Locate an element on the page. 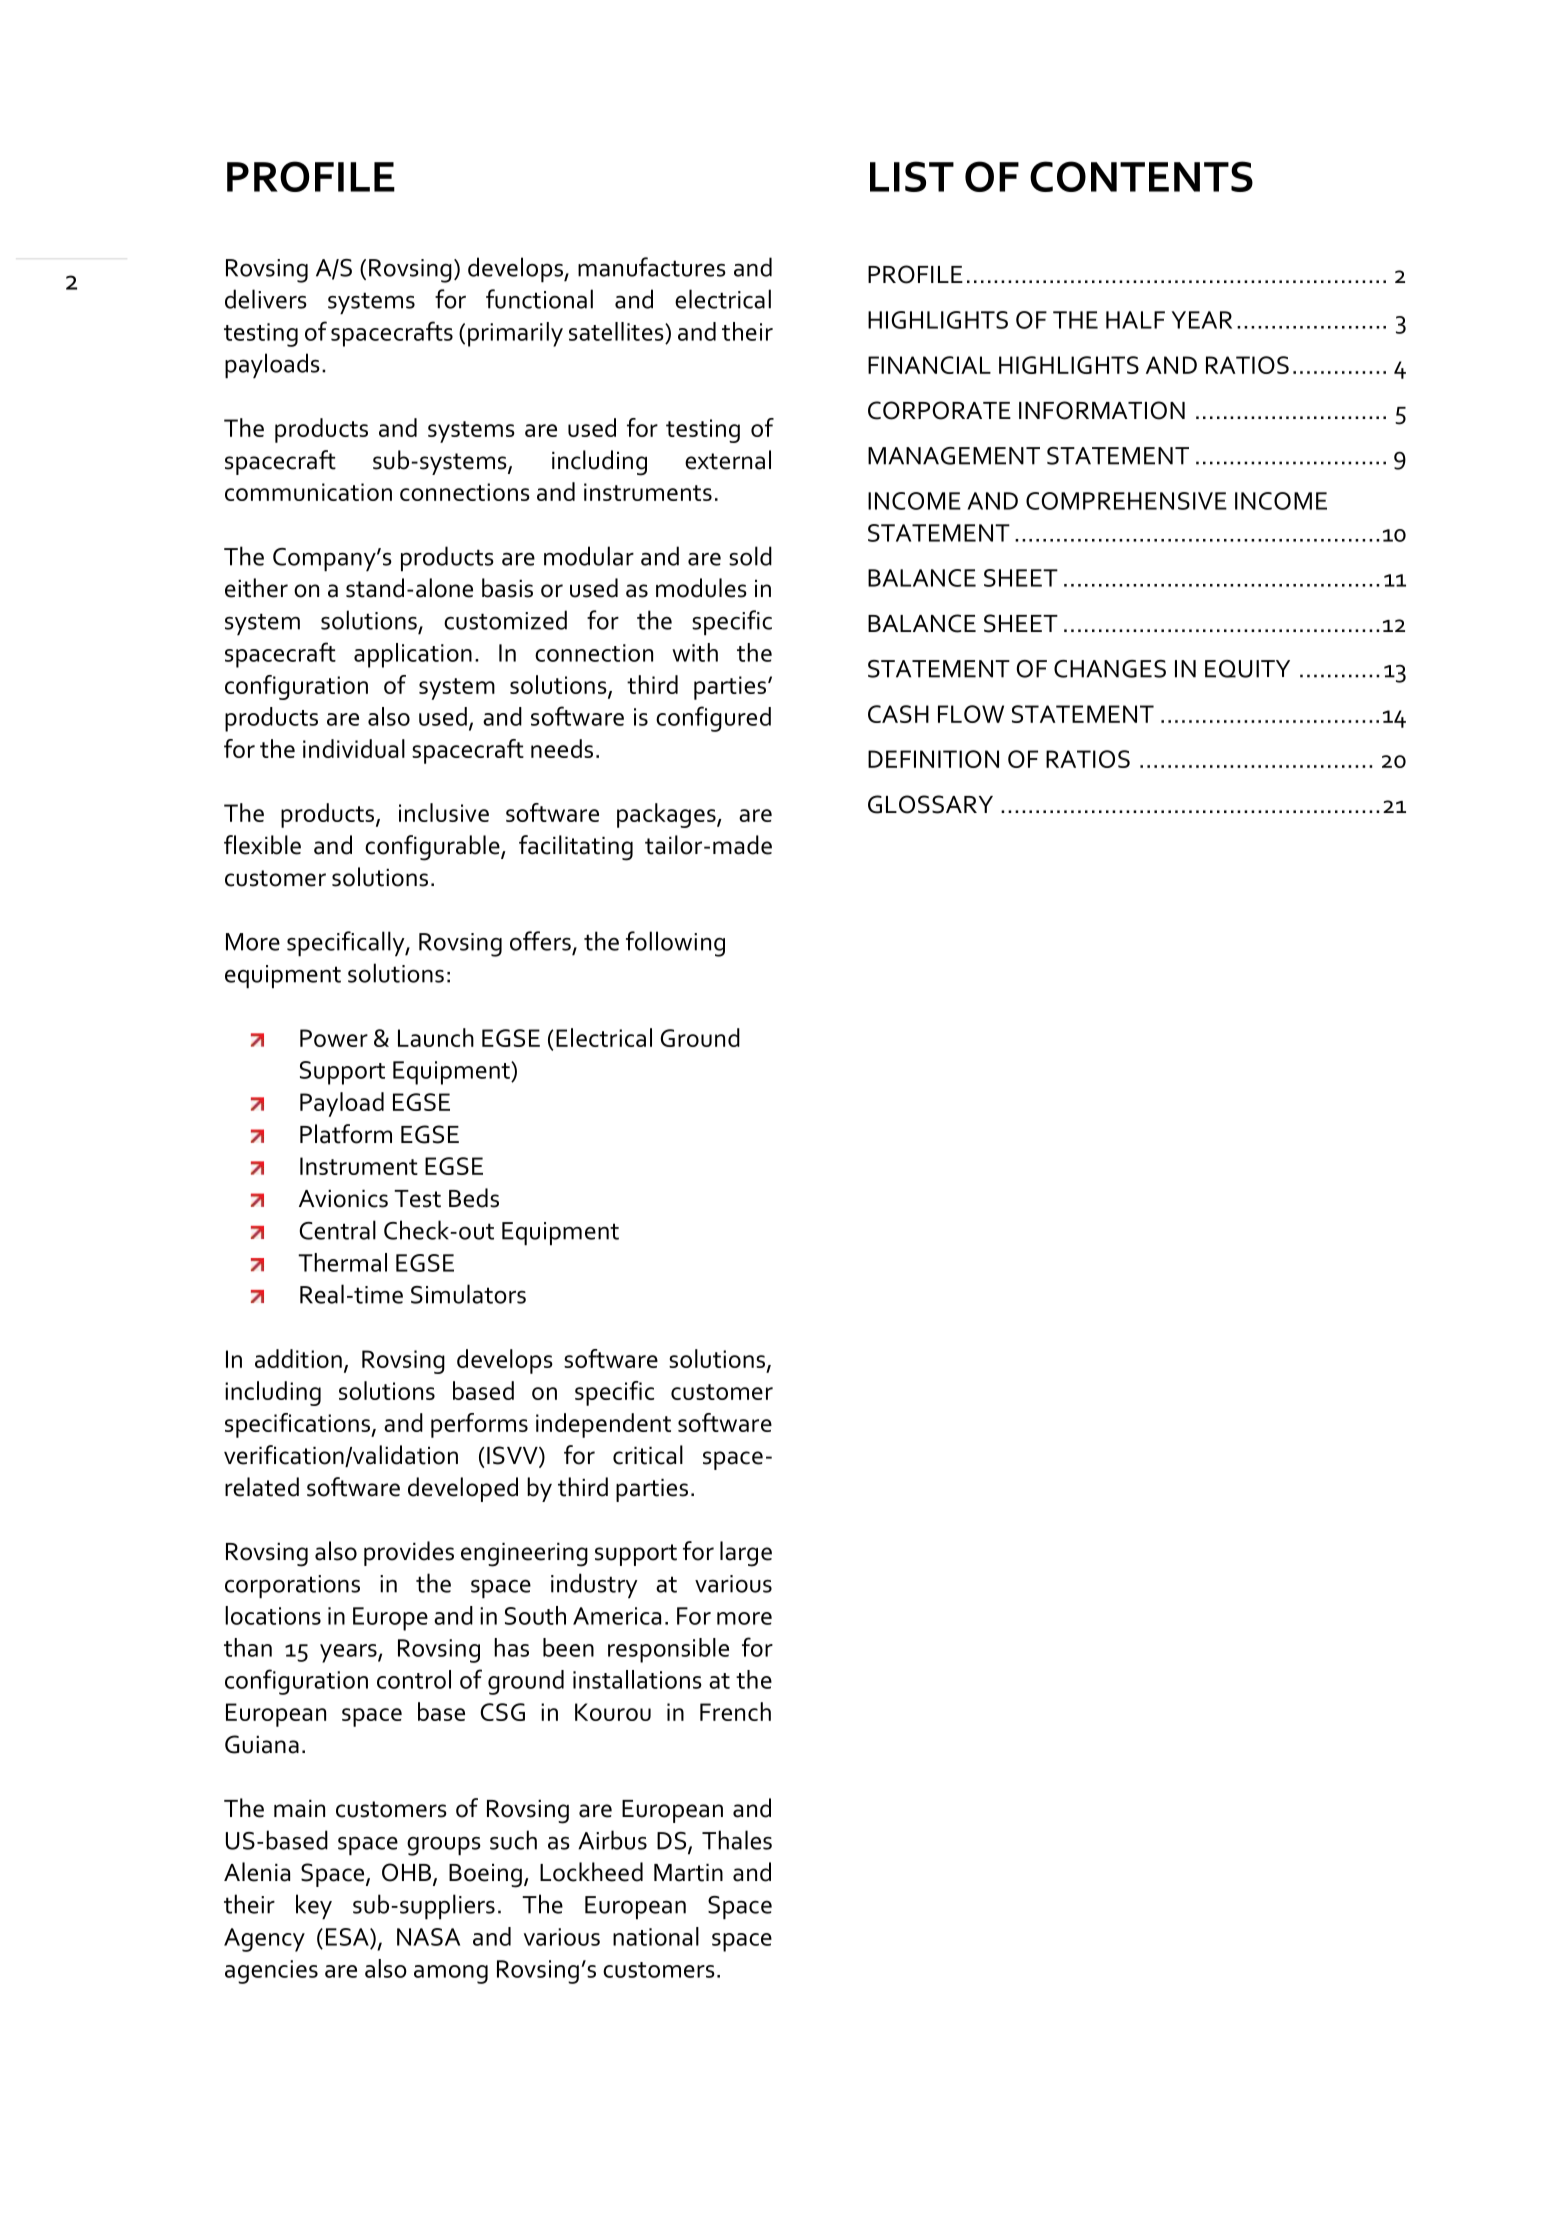  ESA is located at coordinates (348, 1937).
